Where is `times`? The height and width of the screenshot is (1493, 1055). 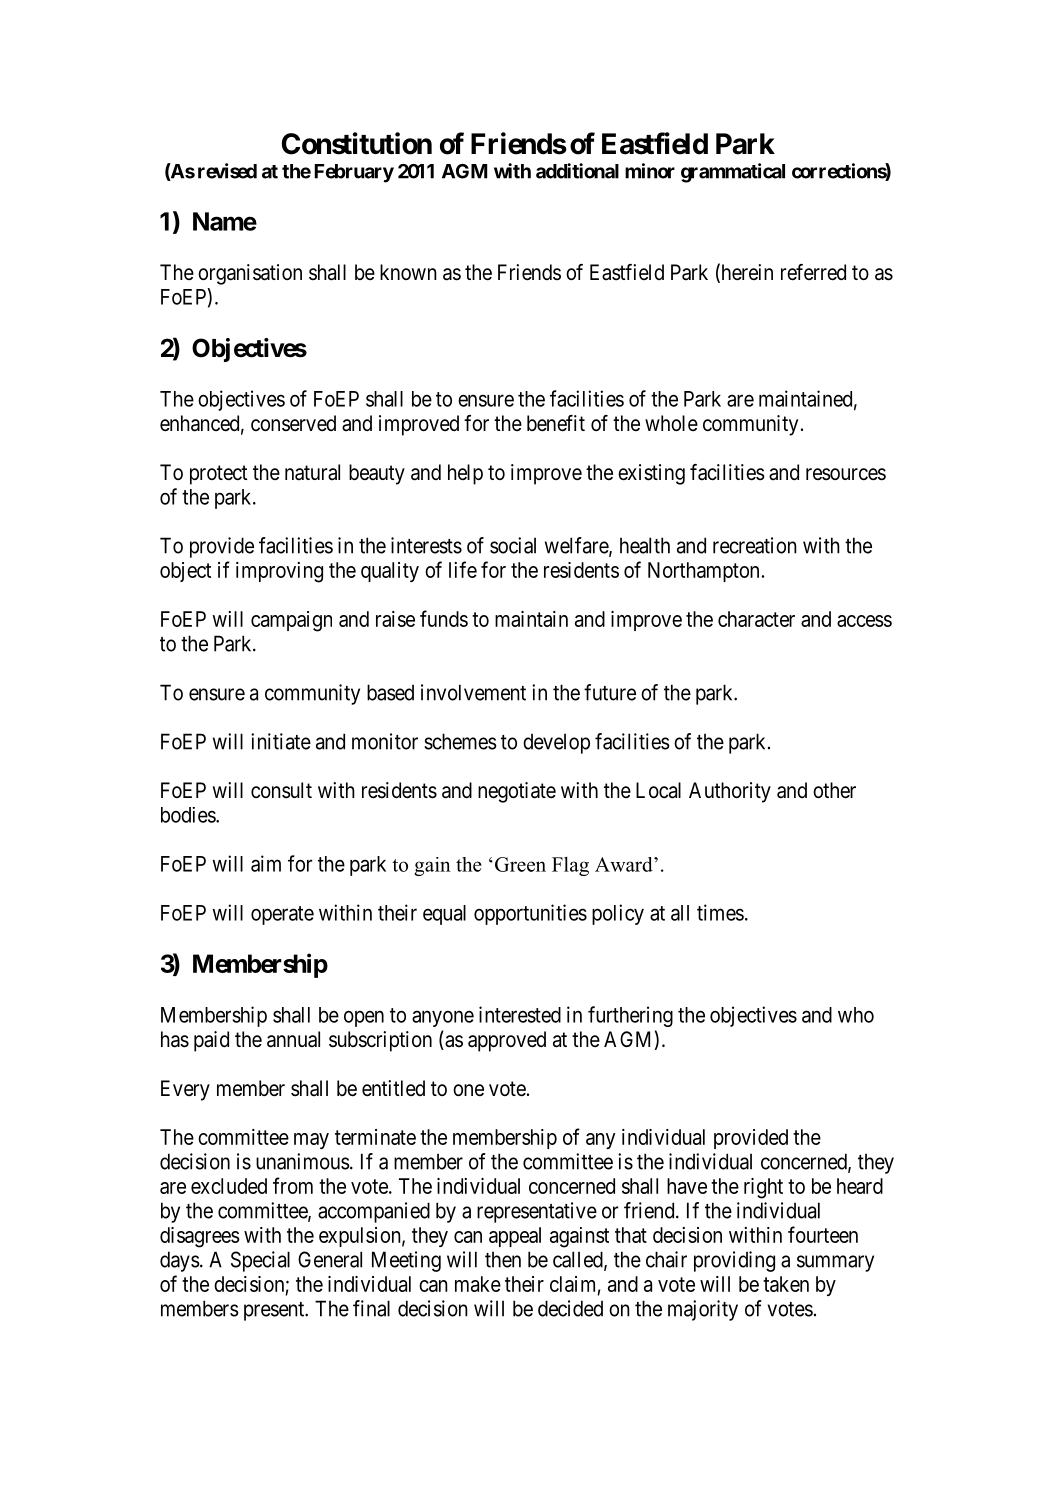
times is located at coordinates (720, 912).
